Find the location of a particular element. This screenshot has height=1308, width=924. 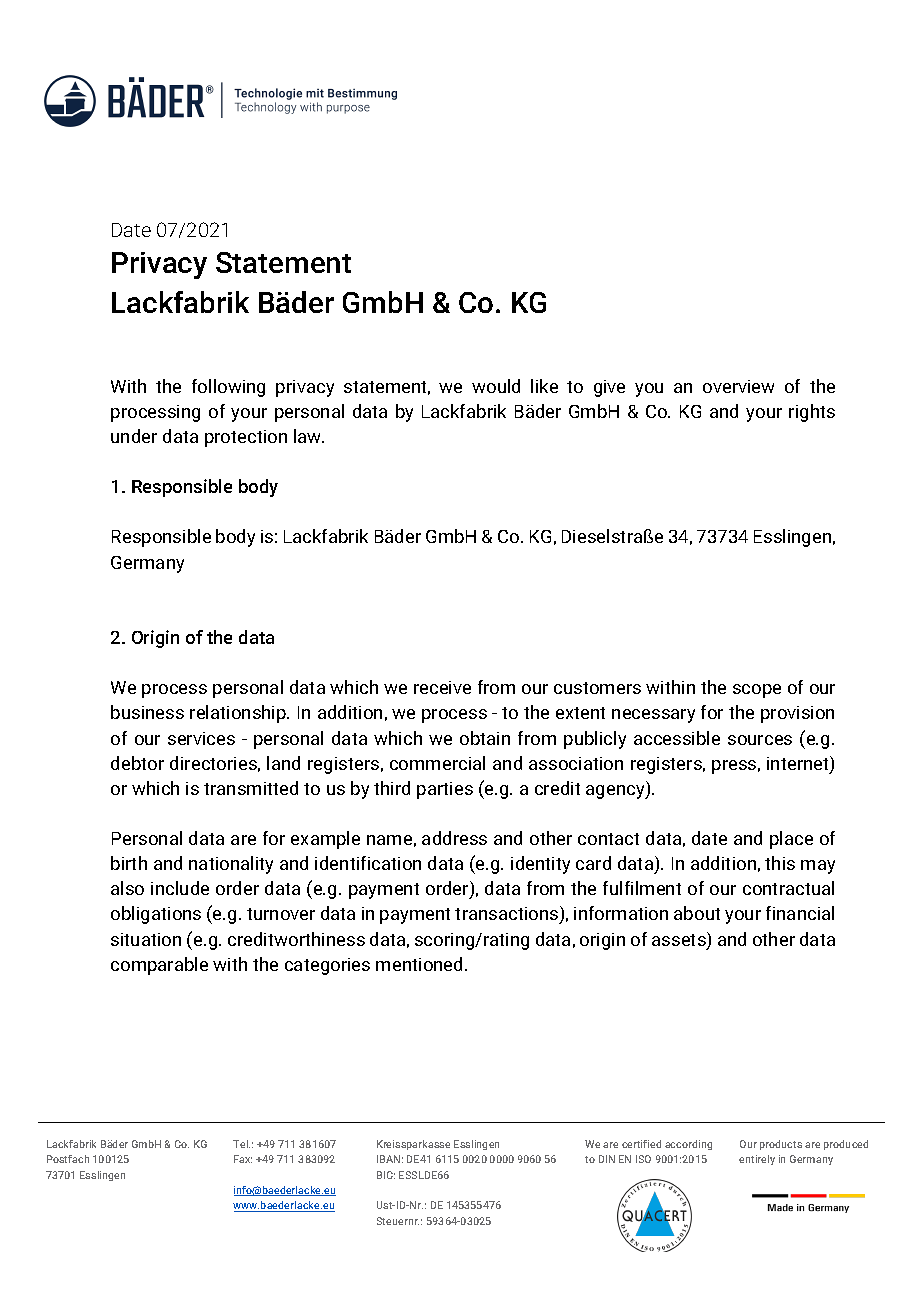

transmitted is located at coordinates (251, 788).
